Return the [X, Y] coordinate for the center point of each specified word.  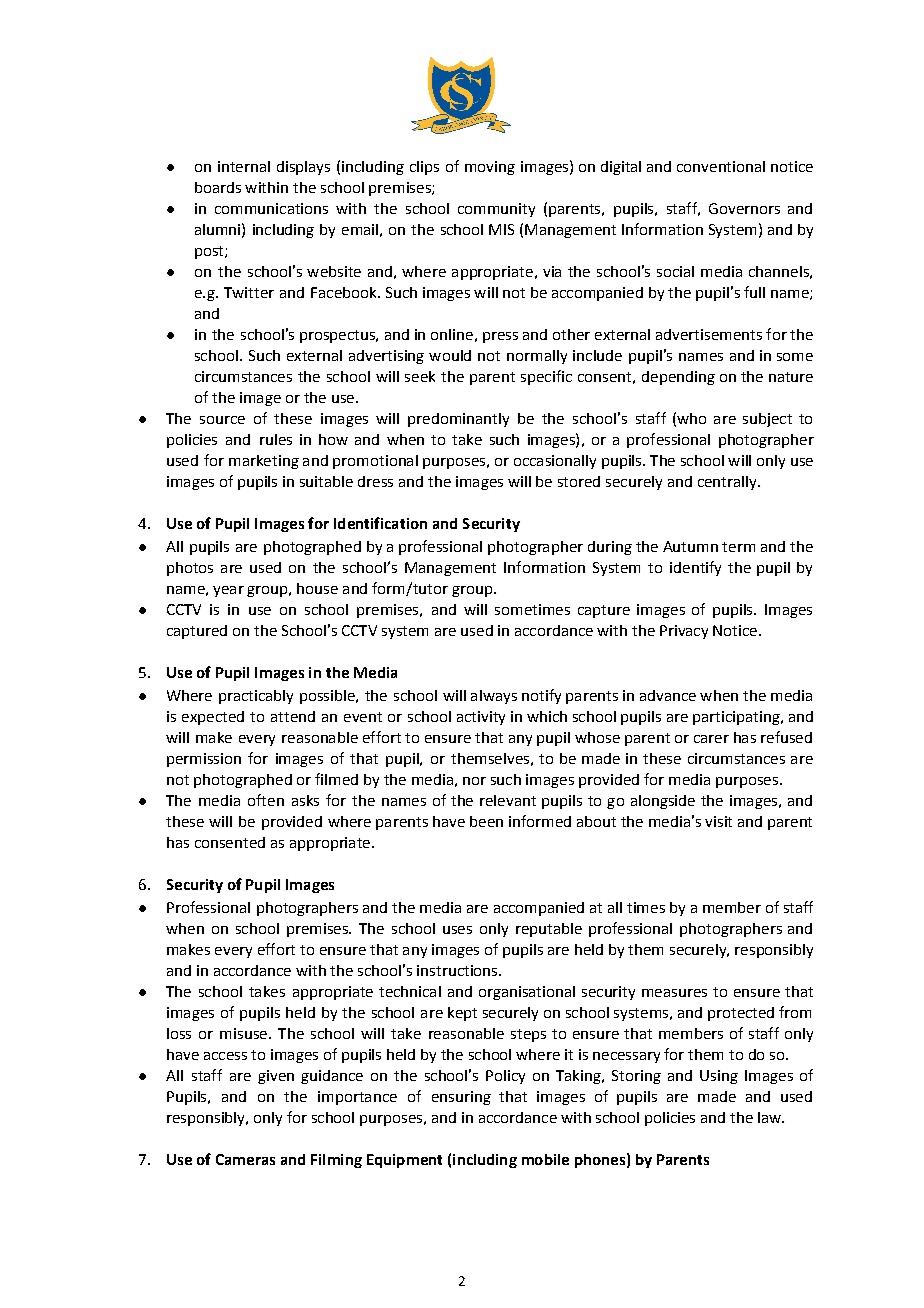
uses [457, 930]
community [496, 210]
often [266, 800]
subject [767, 420]
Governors [744, 208]
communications [271, 208]
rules [276, 439]
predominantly [458, 420]
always [494, 697]
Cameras [245, 1159]
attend [293, 716]
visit [718, 821]
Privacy [684, 632]
